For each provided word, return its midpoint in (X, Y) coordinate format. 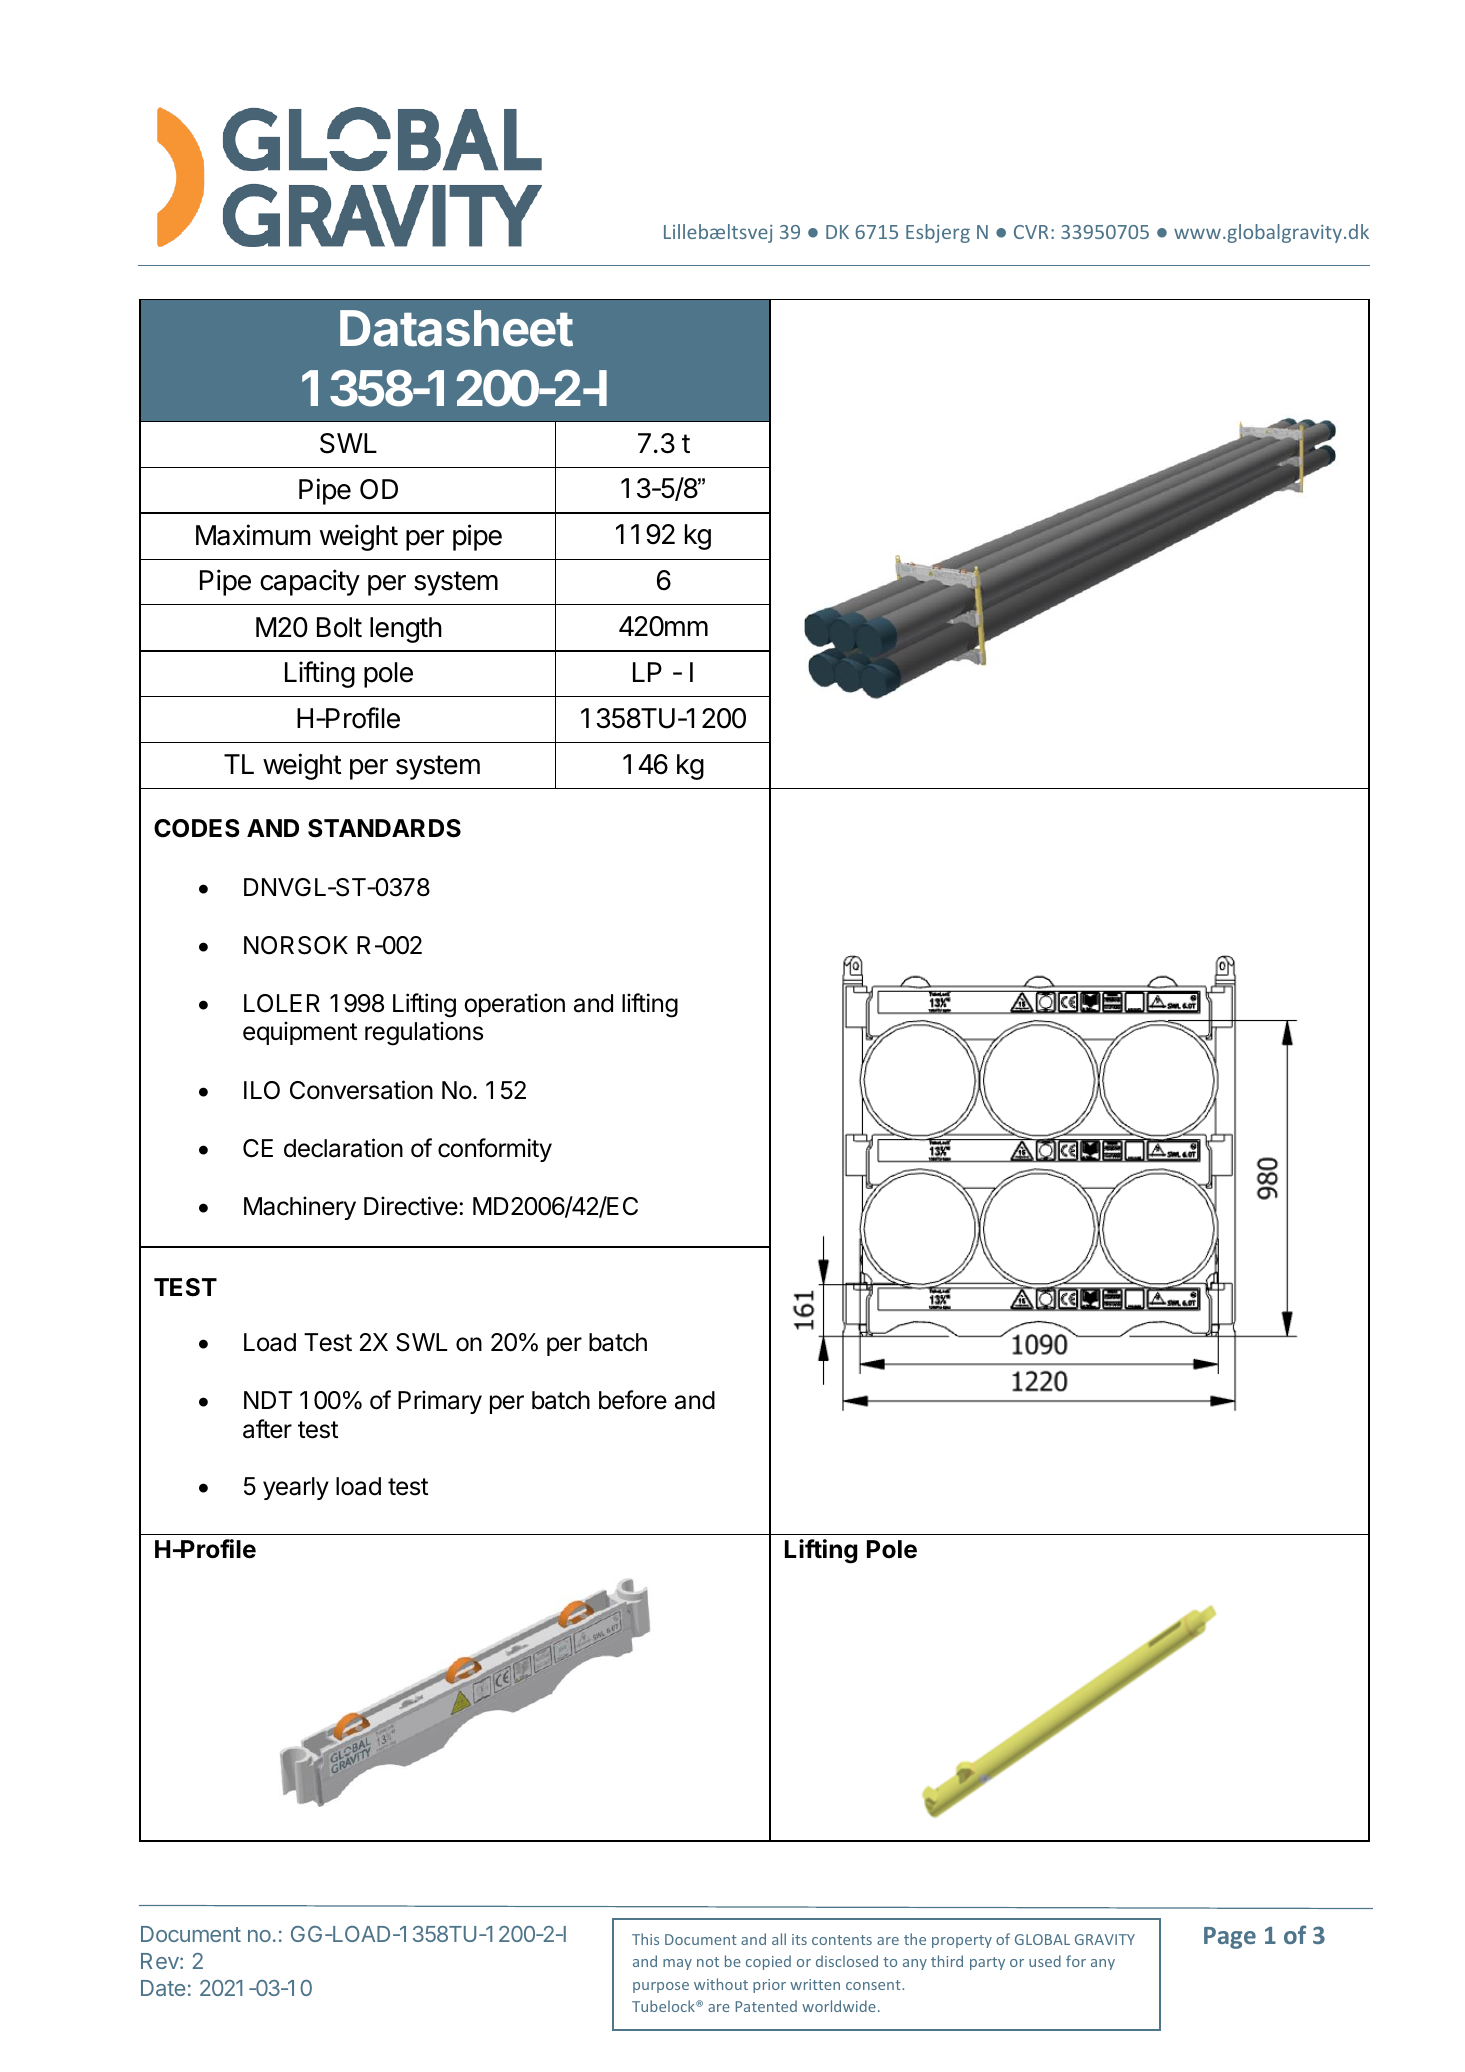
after (267, 1429)
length (406, 630)
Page (1230, 1938)
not (708, 1962)
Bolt (339, 627)
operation (514, 1005)
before (633, 1400)
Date (163, 1988)
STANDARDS (384, 828)
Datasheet (456, 328)
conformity (495, 1150)
